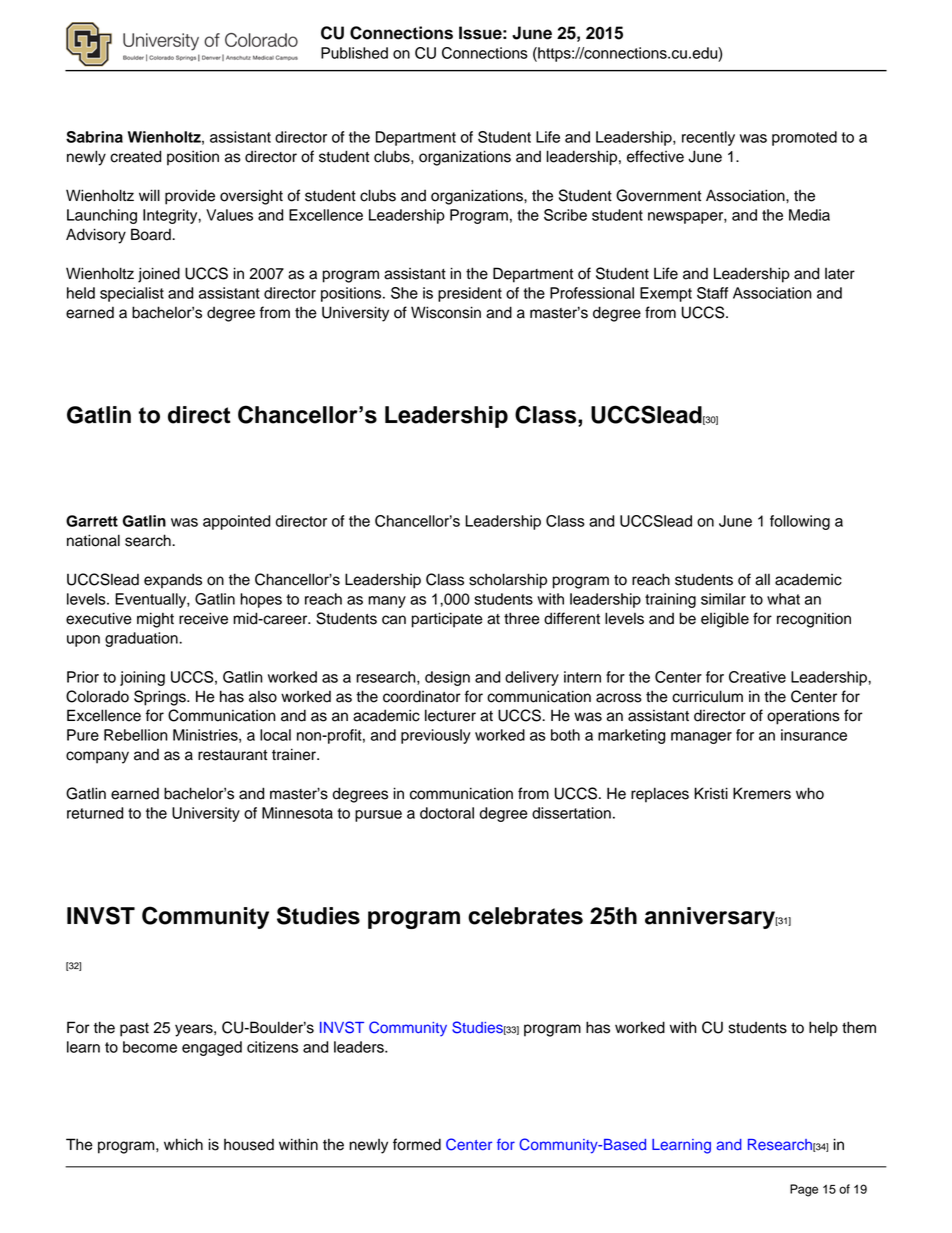  Describe the element at coordinates (135, 156) in the image. I see `created` at that location.
